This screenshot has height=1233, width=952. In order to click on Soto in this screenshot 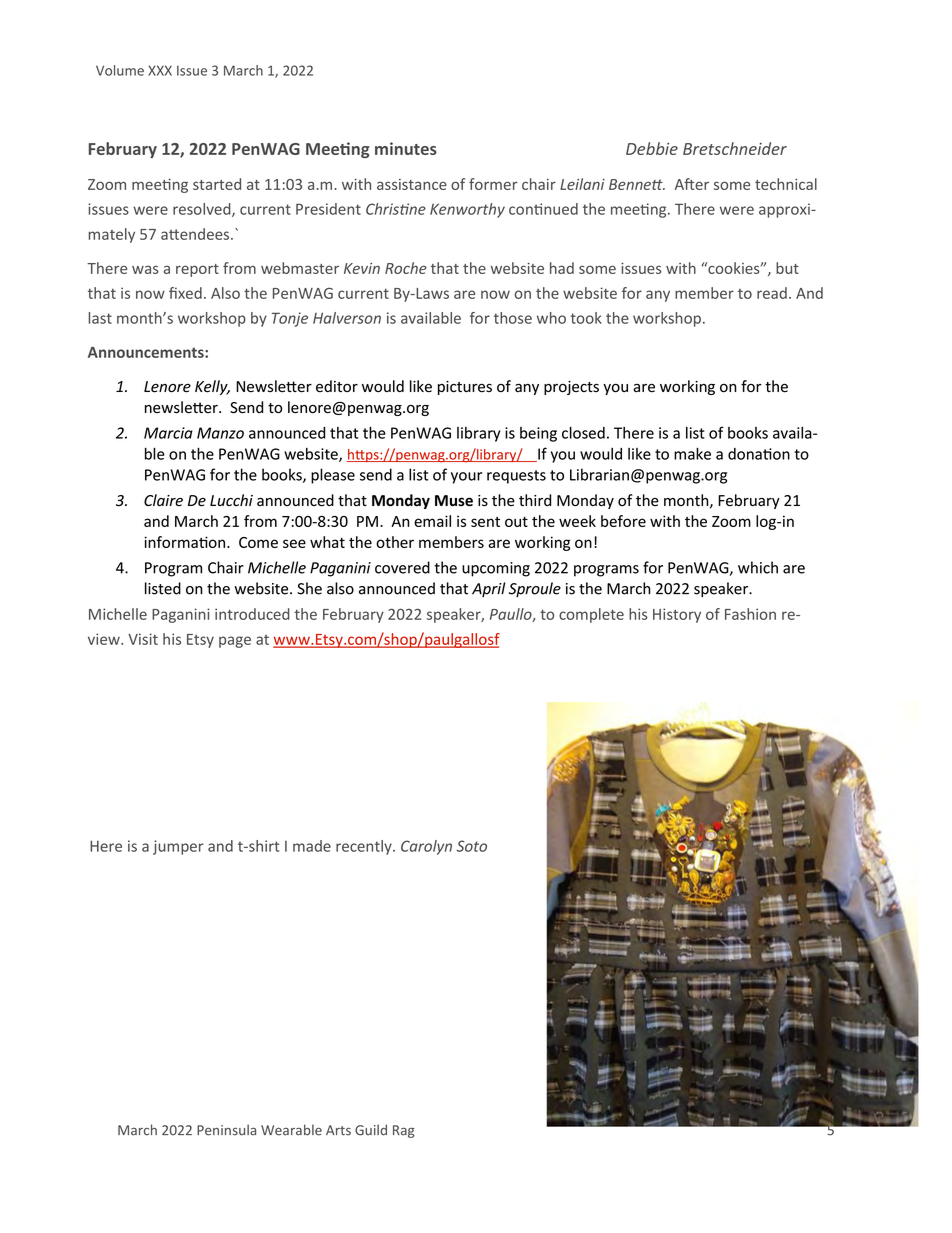, I will do `click(471, 846)`.
